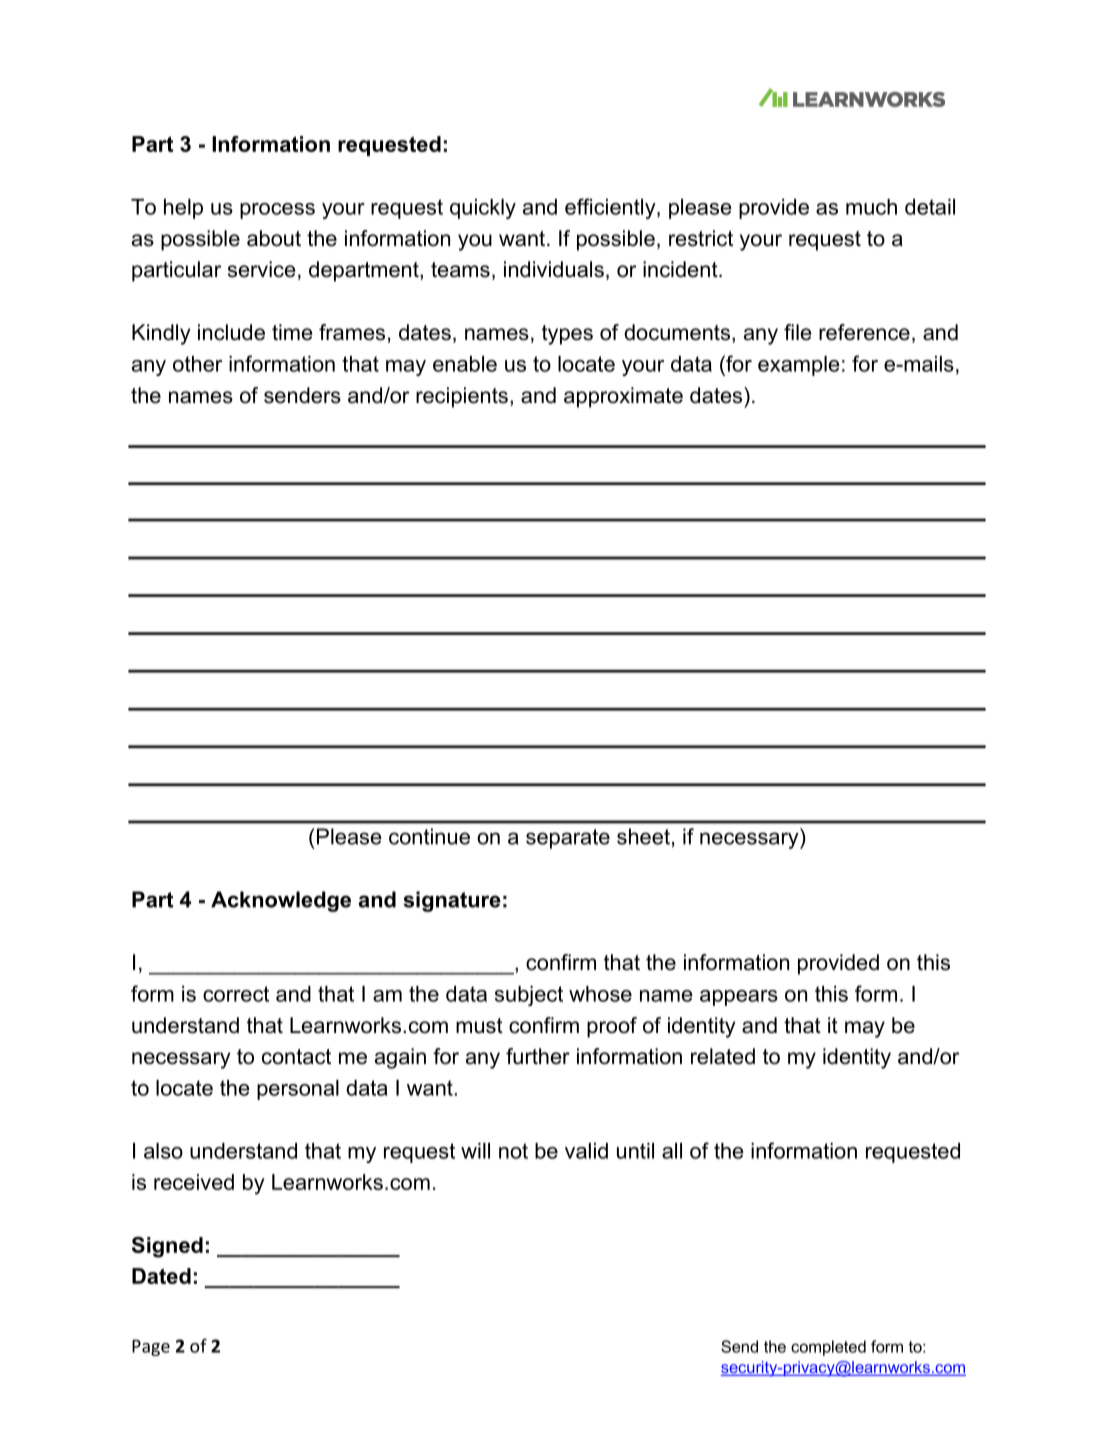  Describe the element at coordinates (281, 901) in the image. I see `Acknowledge` at that location.
